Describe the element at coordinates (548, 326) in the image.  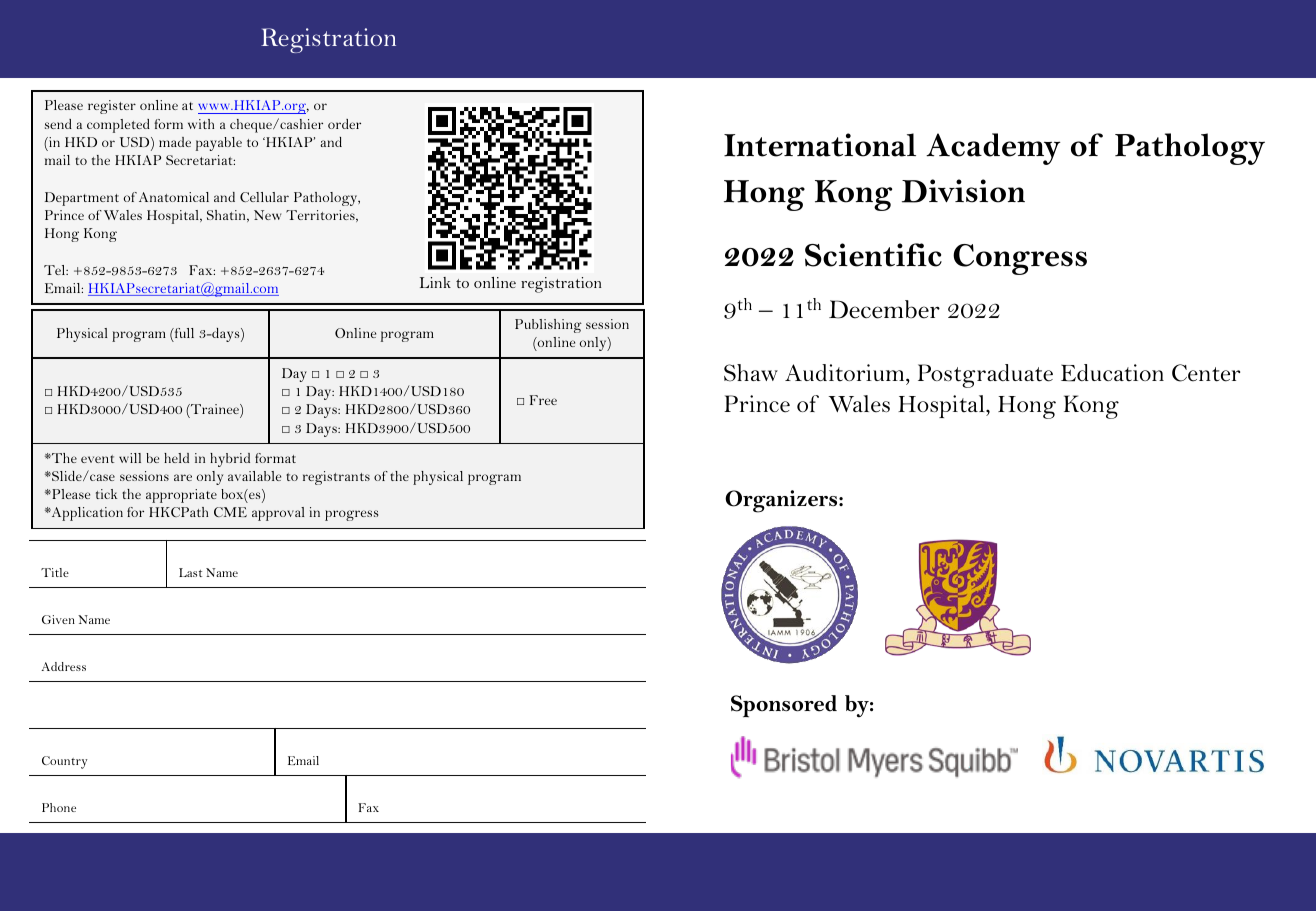
I see `Publishing` at that location.
